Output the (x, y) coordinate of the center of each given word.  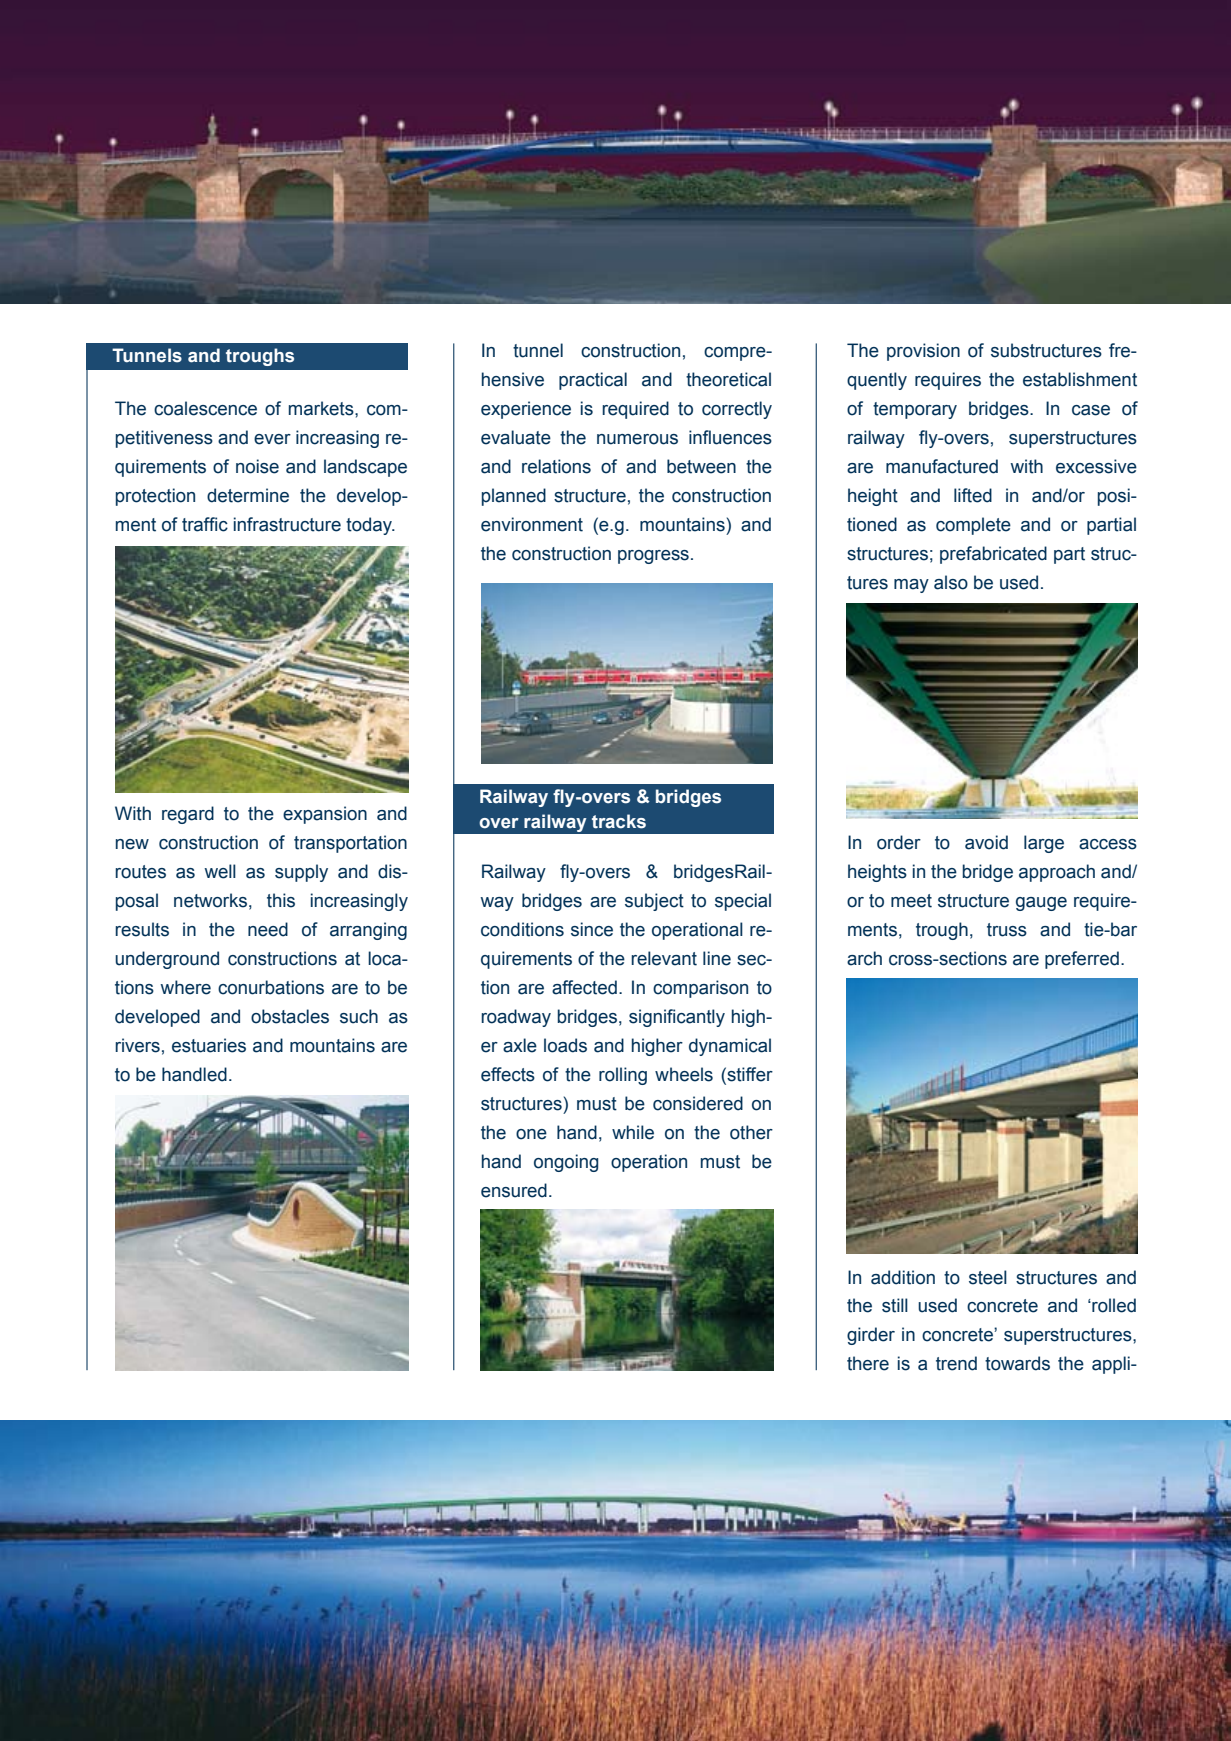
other (751, 1132)
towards (1017, 1363)
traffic (205, 524)
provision (923, 352)
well (220, 871)
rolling (623, 1076)
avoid (986, 842)
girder (871, 1336)
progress (653, 557)
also (951, 582)
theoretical (728, 379)
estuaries (209, 1045)
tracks (619, 821)
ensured (514, 1190)
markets (322, 408)
